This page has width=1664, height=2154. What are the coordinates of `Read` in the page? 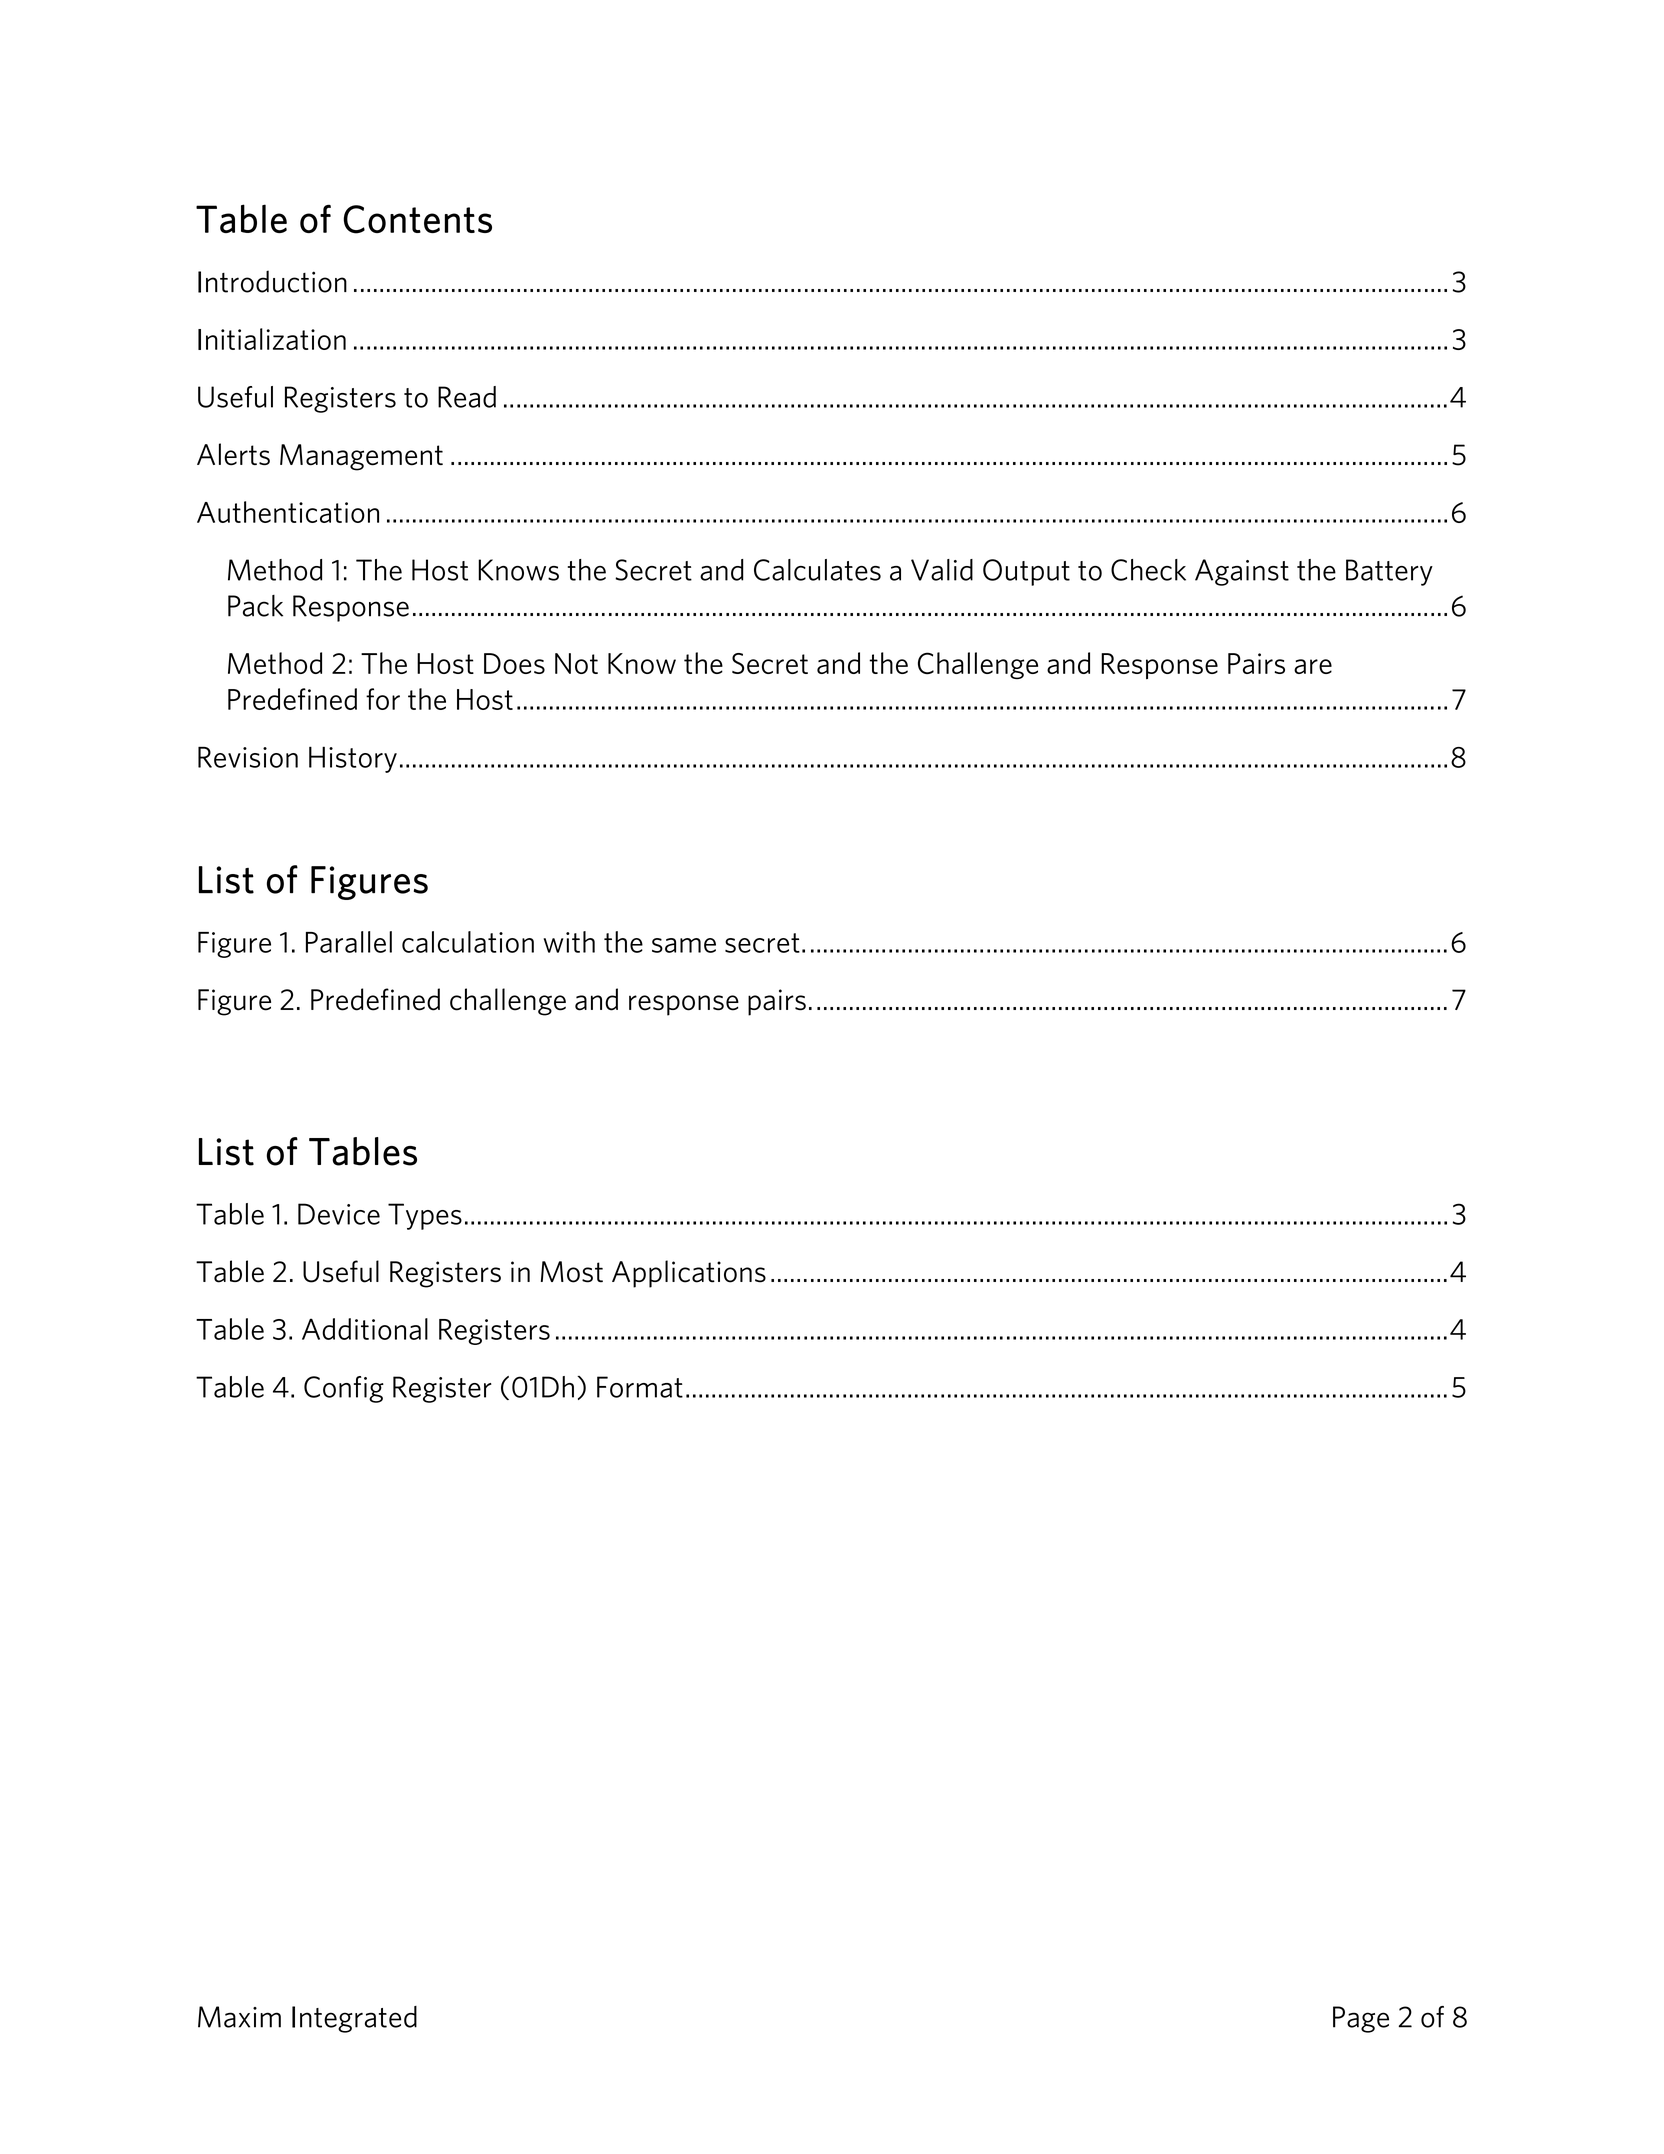 It's located at (467, 397).
